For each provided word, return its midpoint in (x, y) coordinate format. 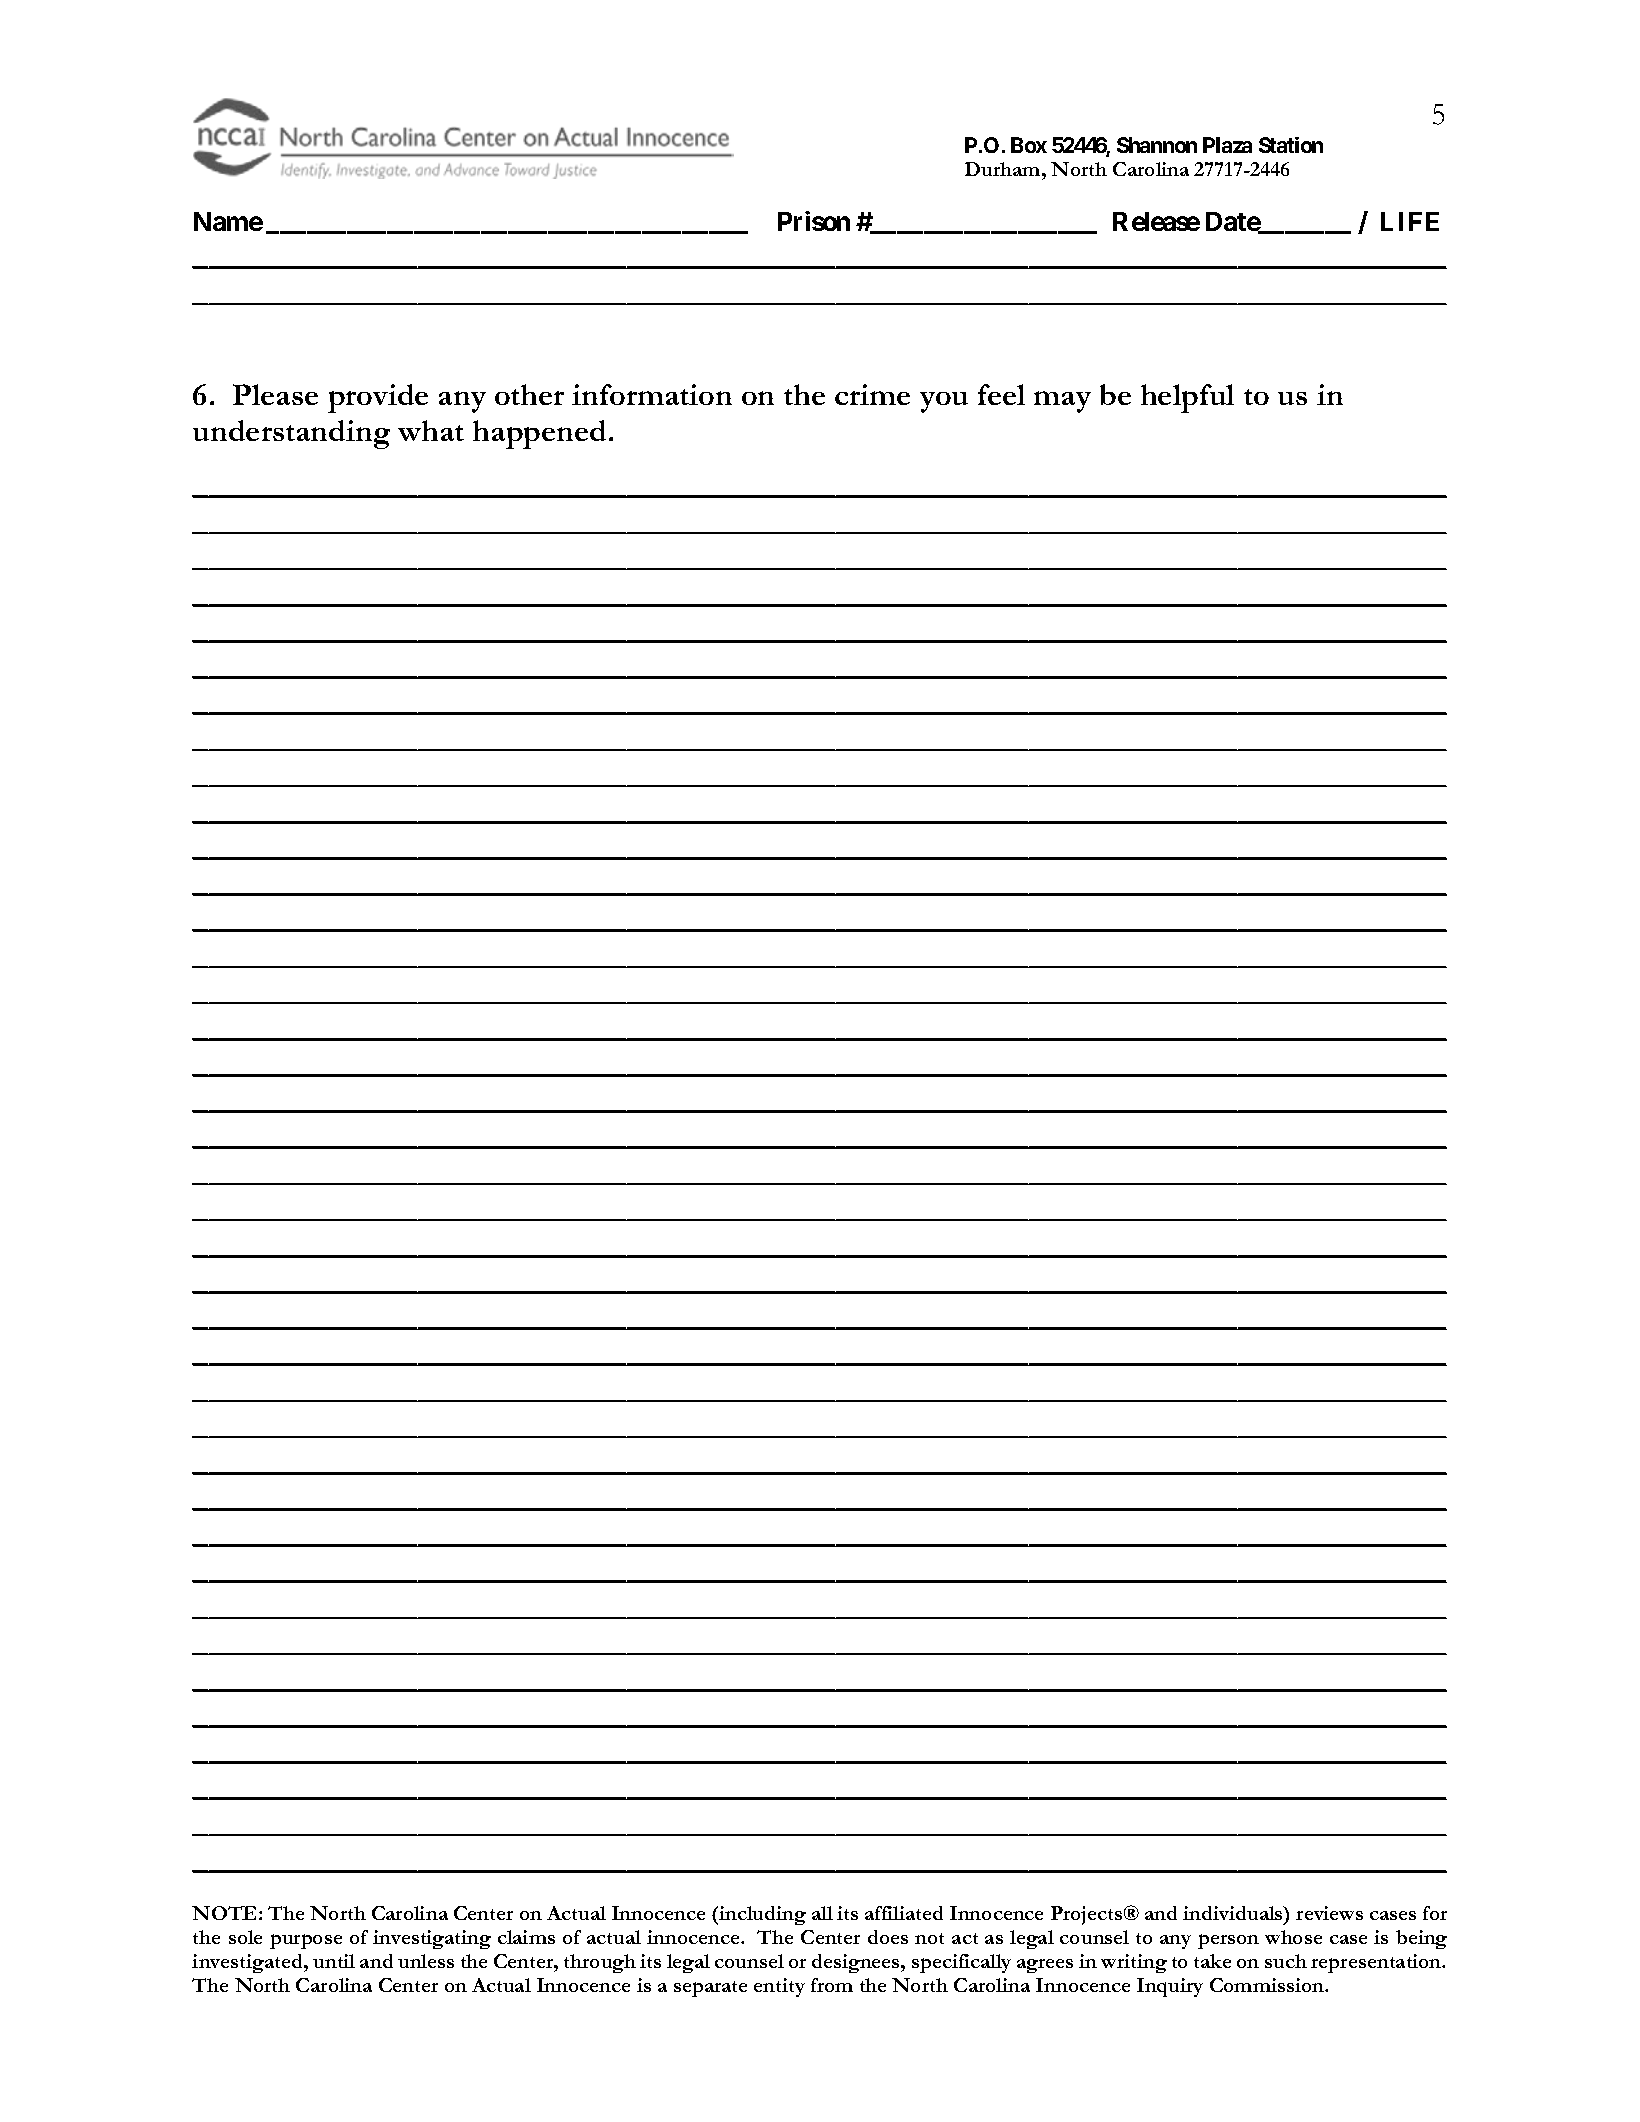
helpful (1187, 398)
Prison (814, 221)
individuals (1234, 1913)
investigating (432, 1939)
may (1062, 402)
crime (872, 394)
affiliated (904, 1913)
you (944, 402)
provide (378, 398)
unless (426, 1961)
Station (1291, 145)
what (431, 430)
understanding (291, 434)
